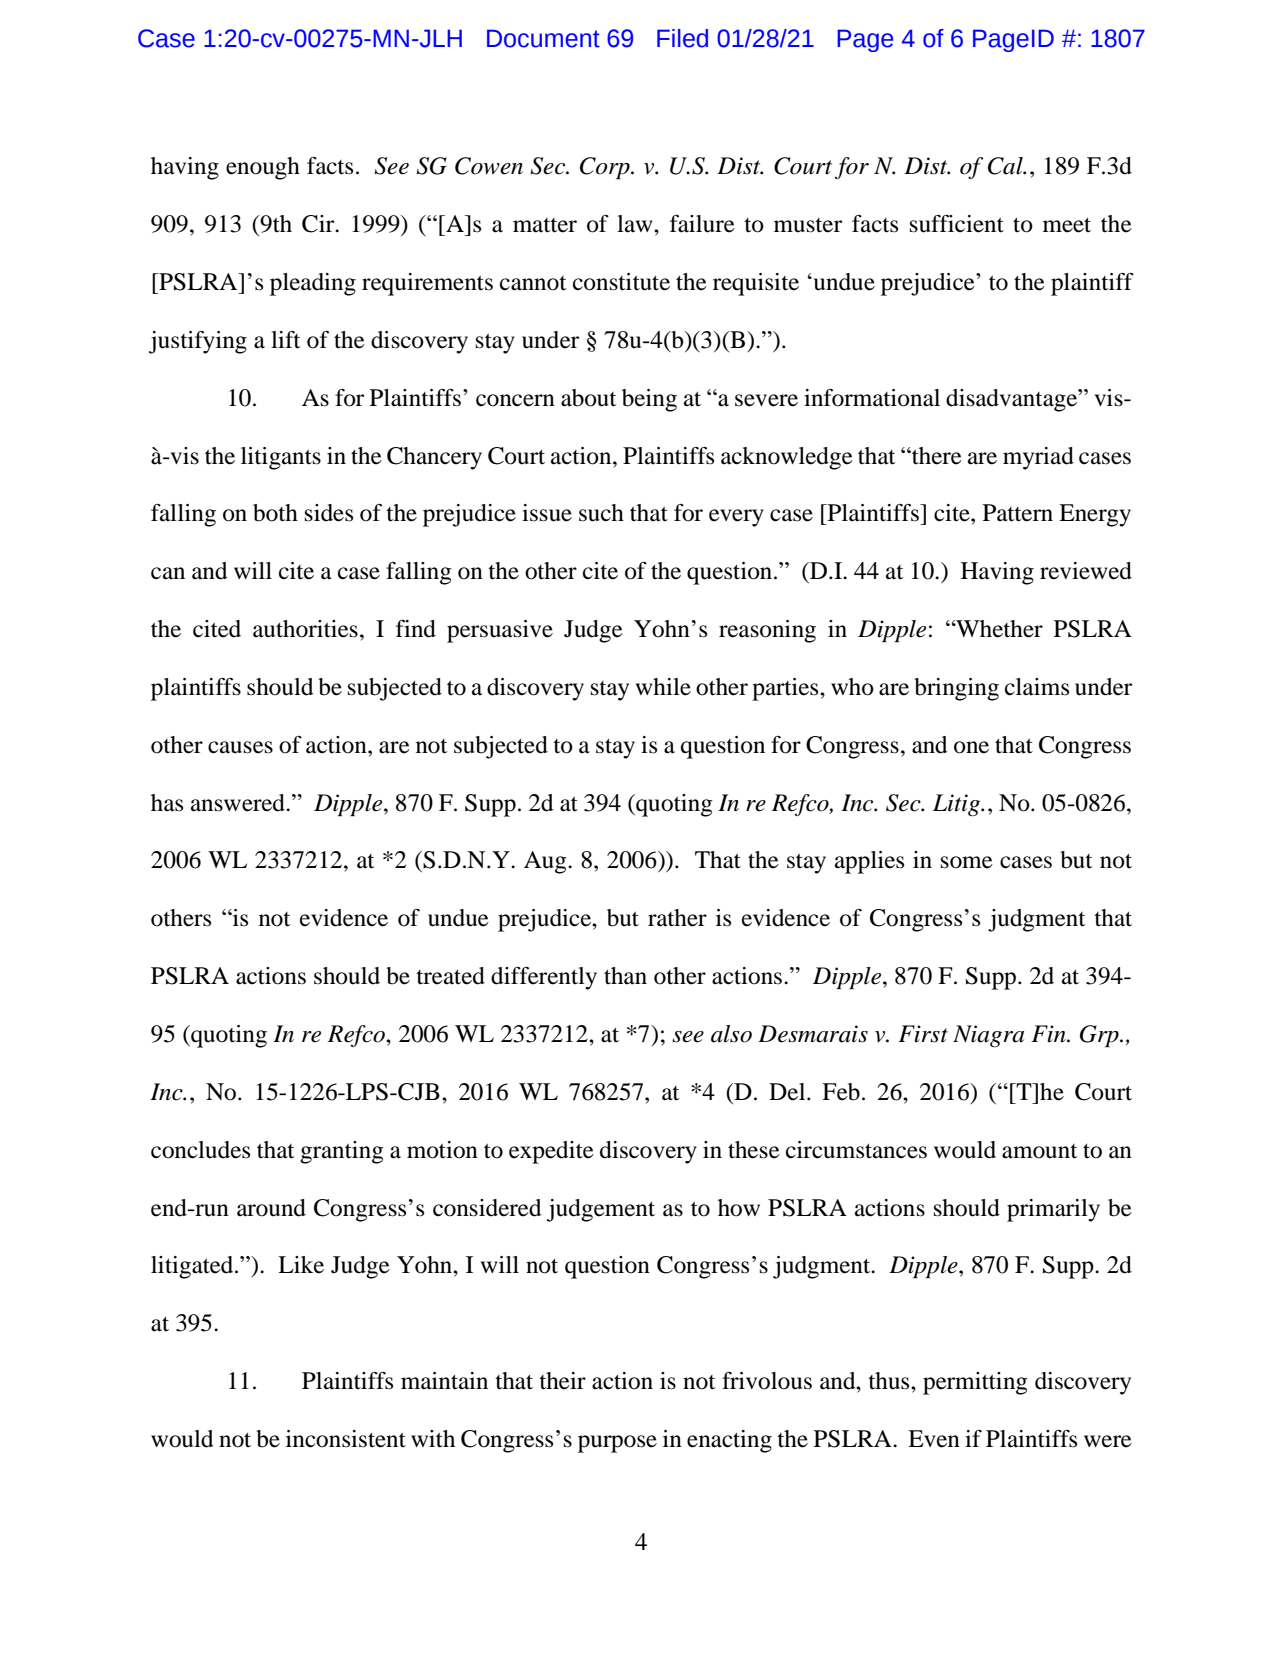  I want to click on than, so click(625, 976).
